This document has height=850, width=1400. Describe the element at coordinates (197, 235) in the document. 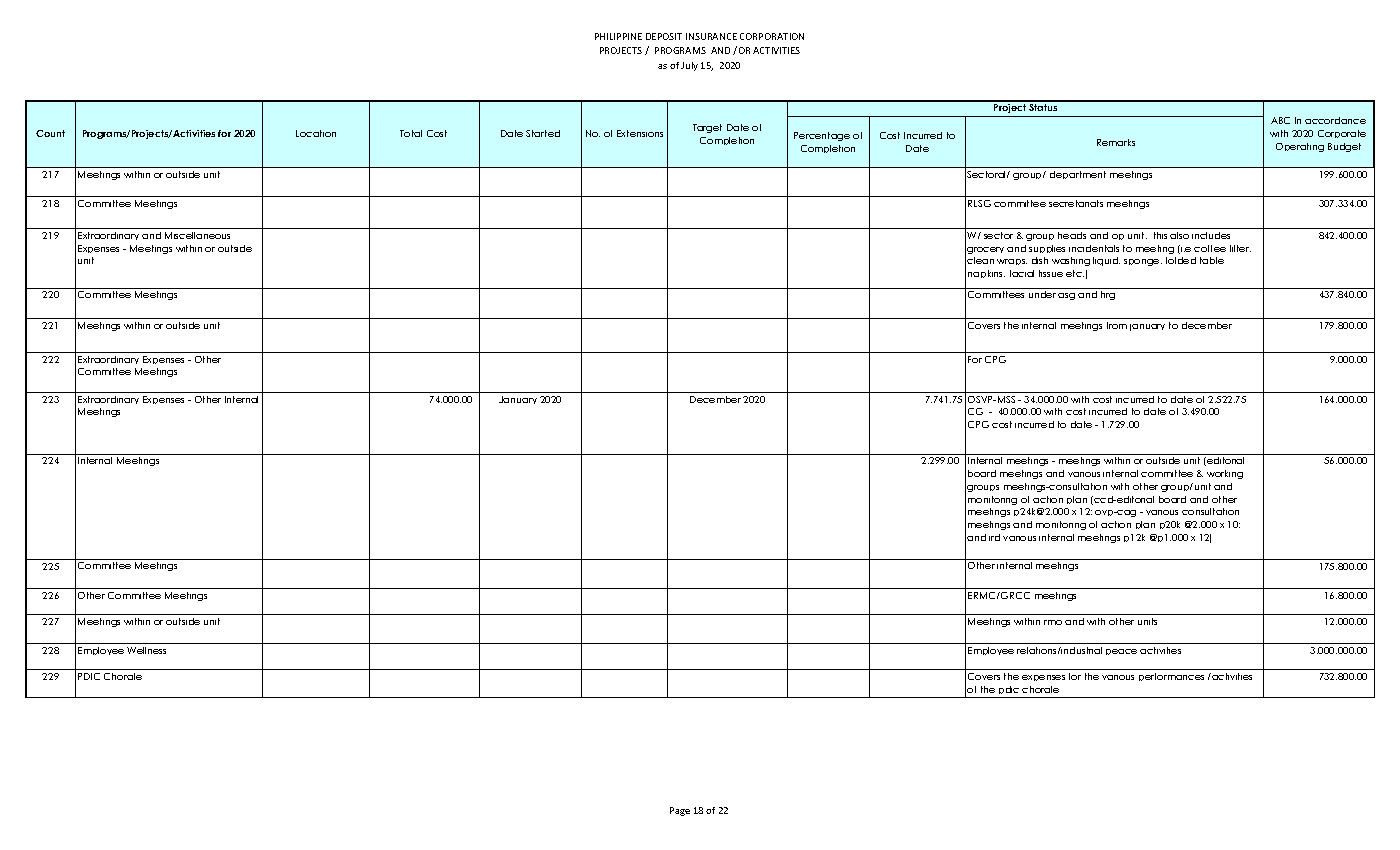

I see `Miscellaneous` at that location.
